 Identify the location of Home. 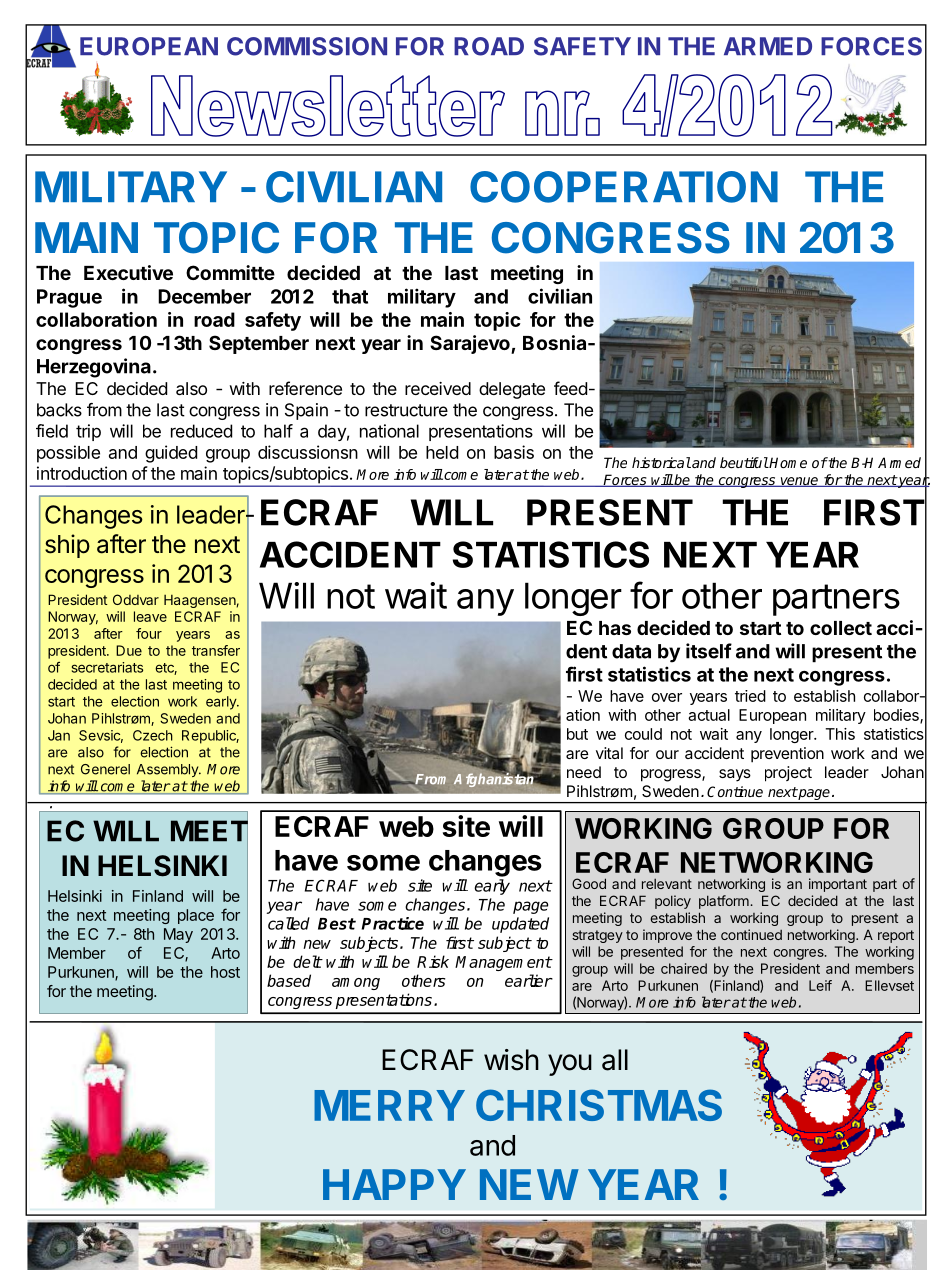
(787, 462).
